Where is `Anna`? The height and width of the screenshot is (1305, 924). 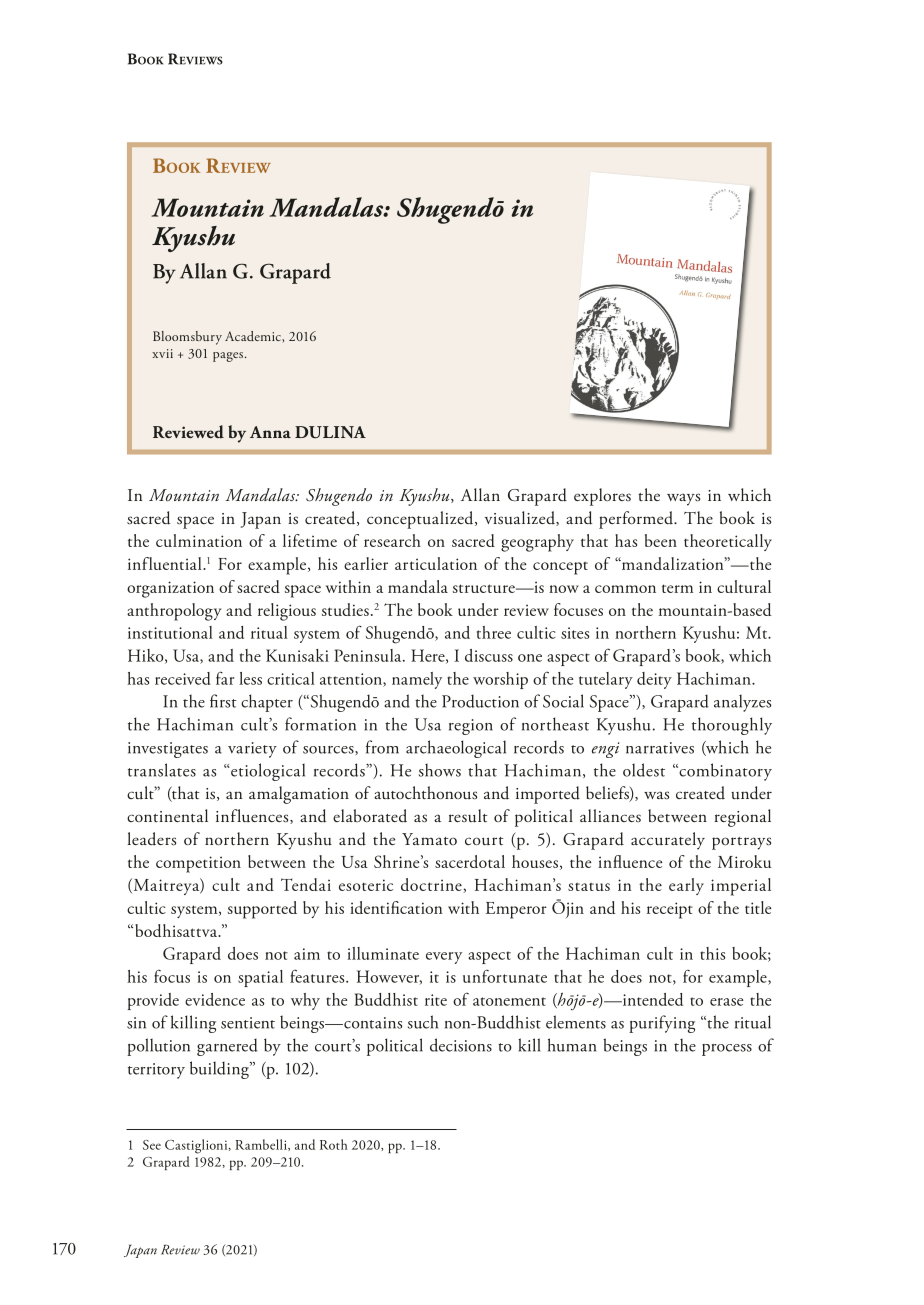 Anna is located at coordinates (270, 432).
